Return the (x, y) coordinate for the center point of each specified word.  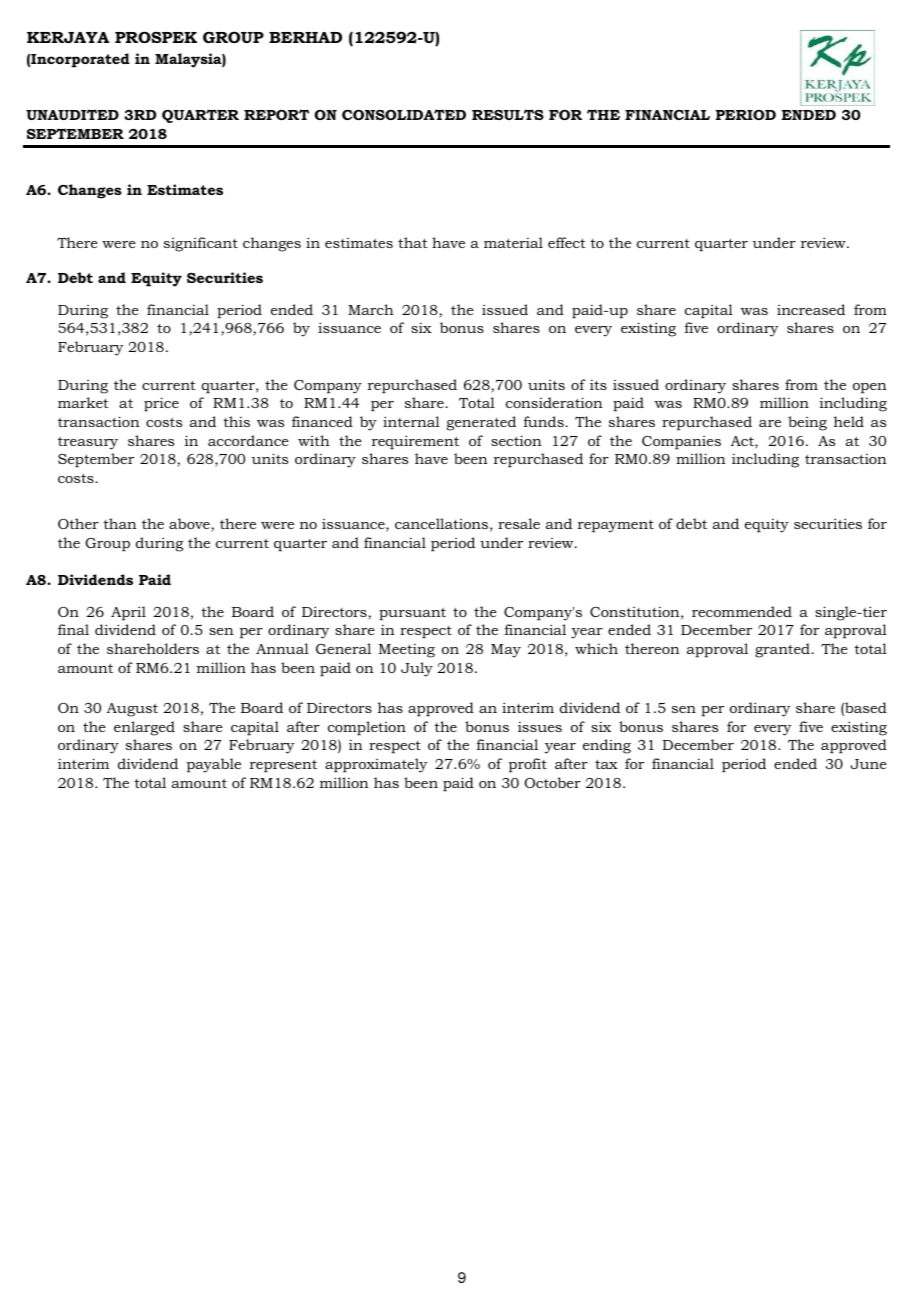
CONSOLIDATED (404, 114)
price (161, 404)
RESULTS (508, 114)
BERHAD (305, 37)
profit (528, 765)
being (807, 423)
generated (481, 423)
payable (214, 765)
